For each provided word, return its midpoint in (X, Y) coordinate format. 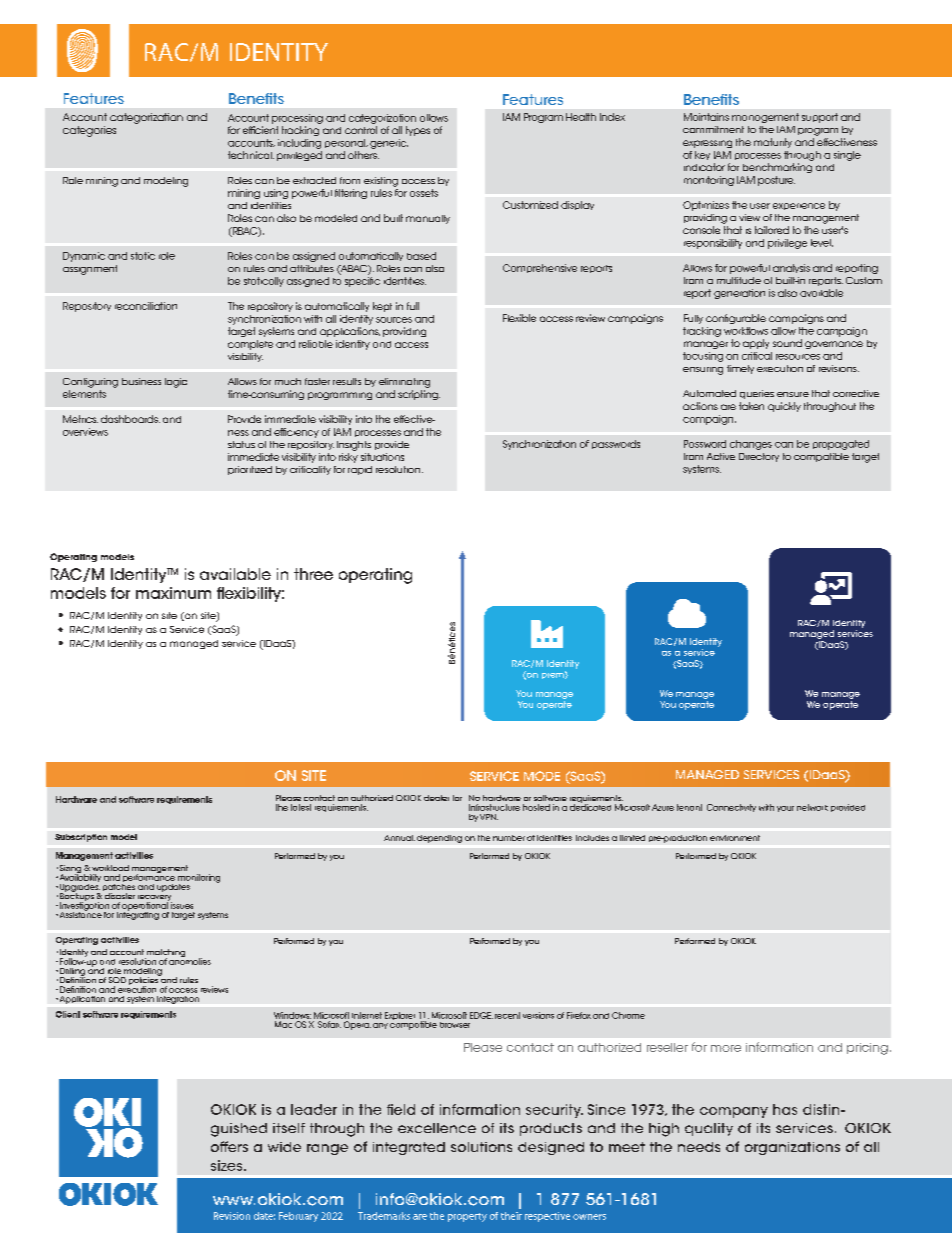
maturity (773, 143)
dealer (436, 798)
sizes (228, 1165)
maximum (173, 593)
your (785, 809)
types (418, 131)
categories (89, 131)
